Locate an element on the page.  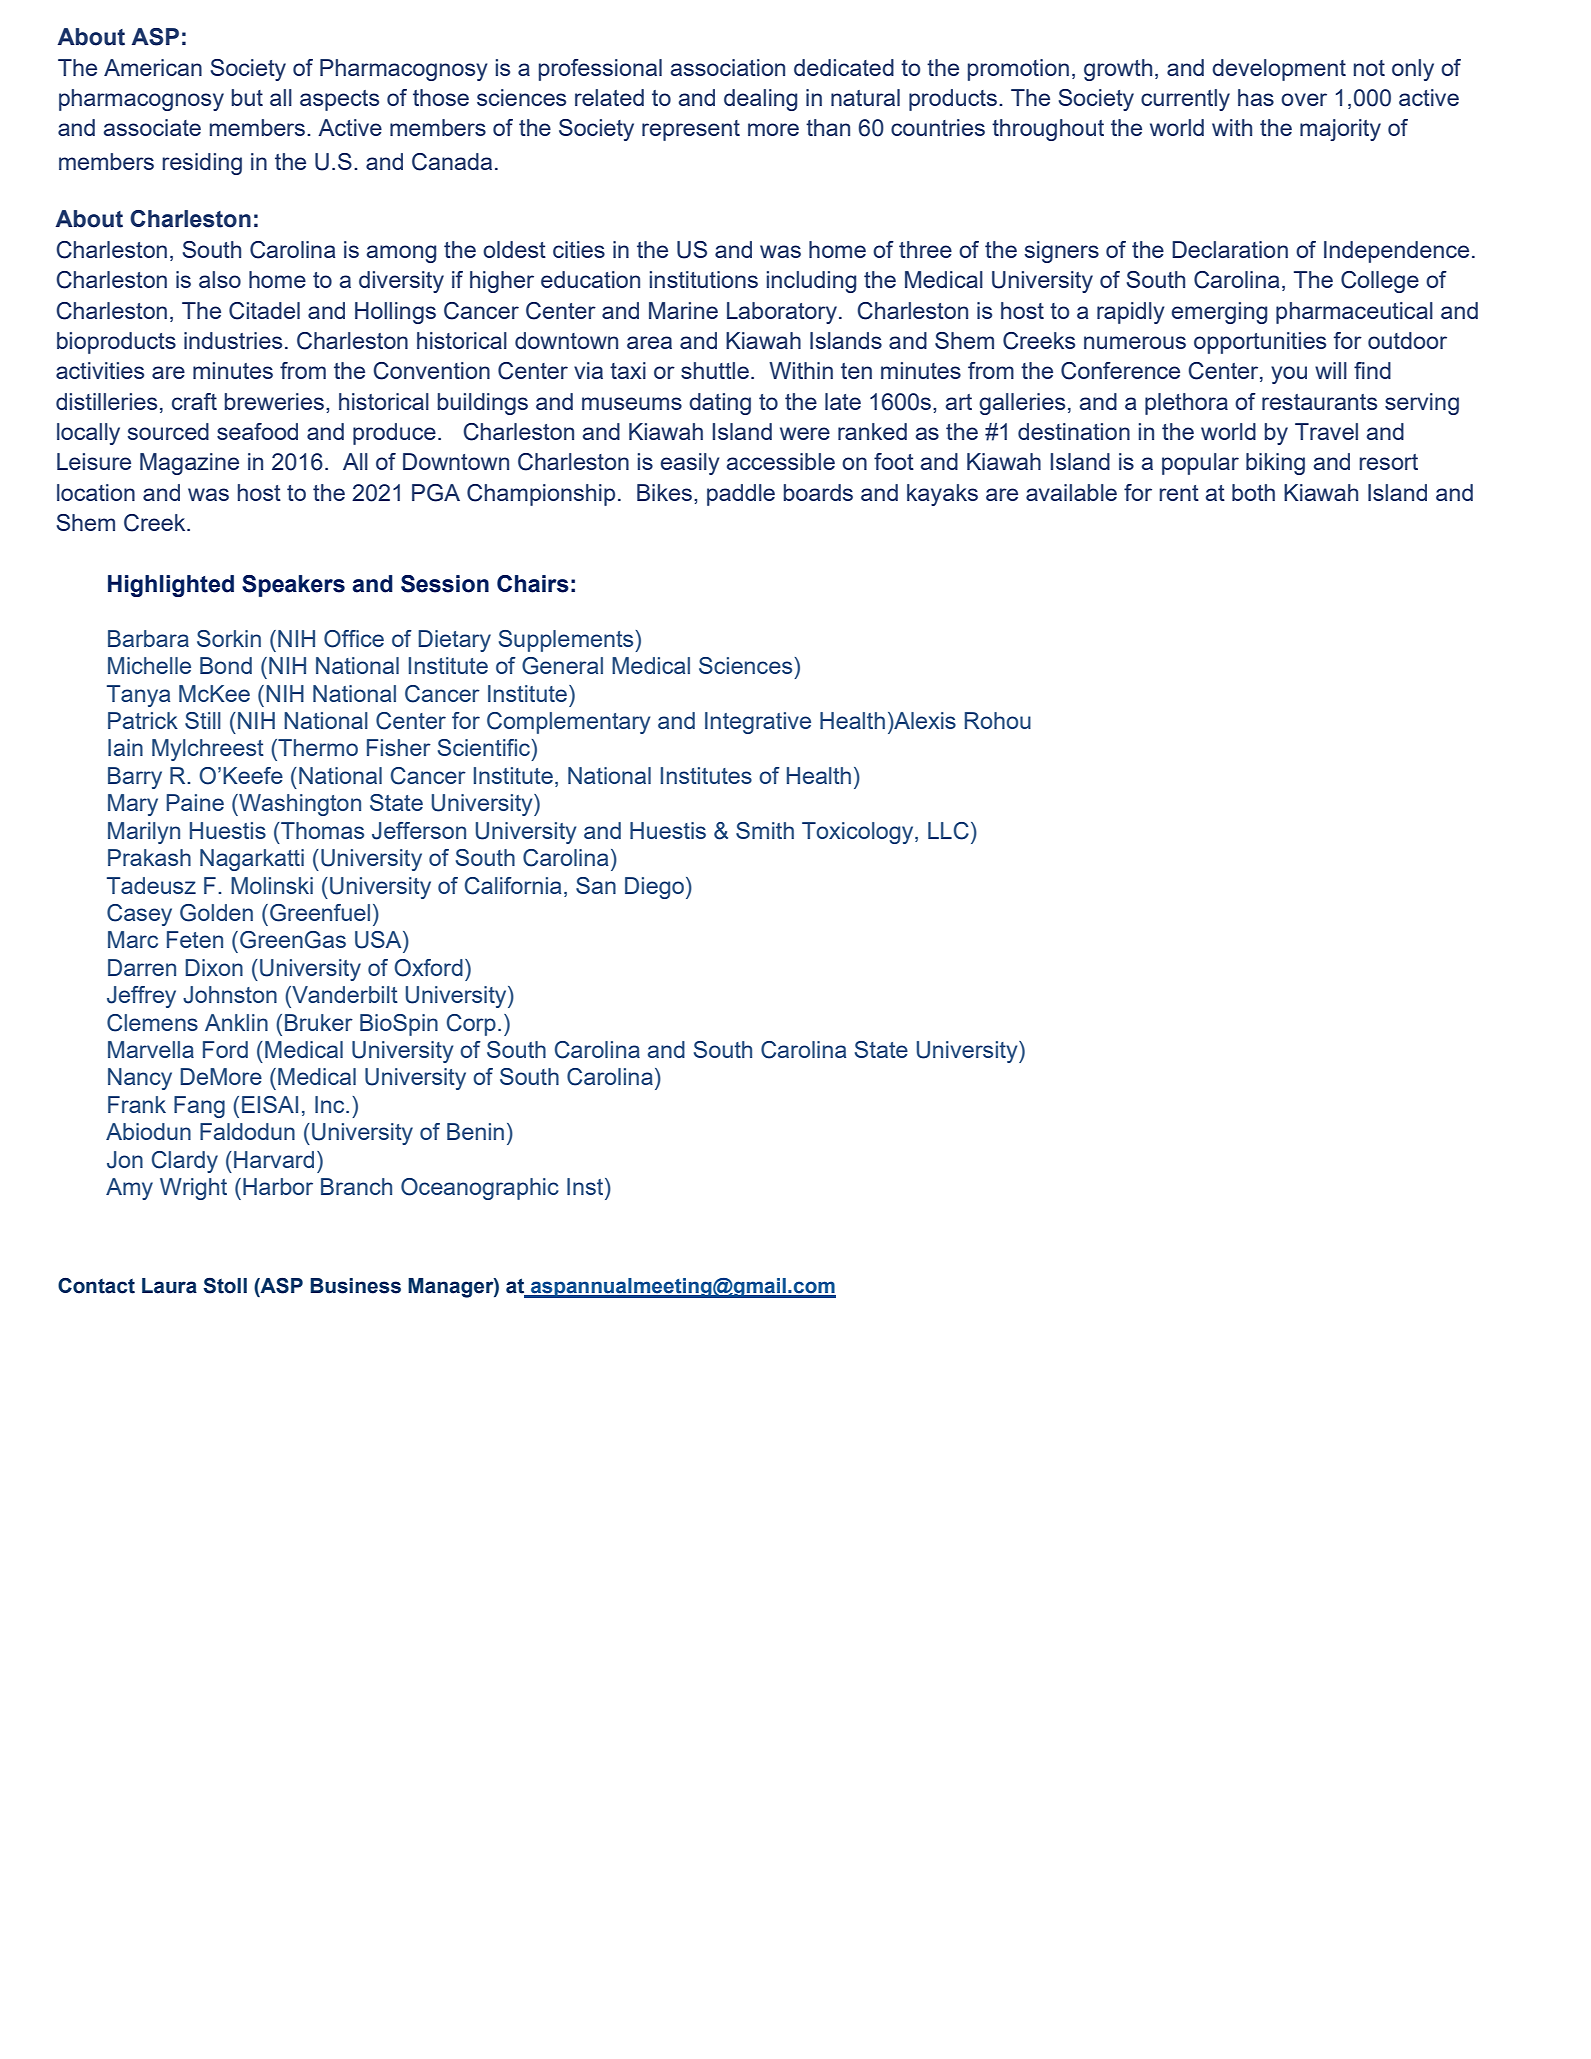
LLC is located at coordinates (948, 831).
